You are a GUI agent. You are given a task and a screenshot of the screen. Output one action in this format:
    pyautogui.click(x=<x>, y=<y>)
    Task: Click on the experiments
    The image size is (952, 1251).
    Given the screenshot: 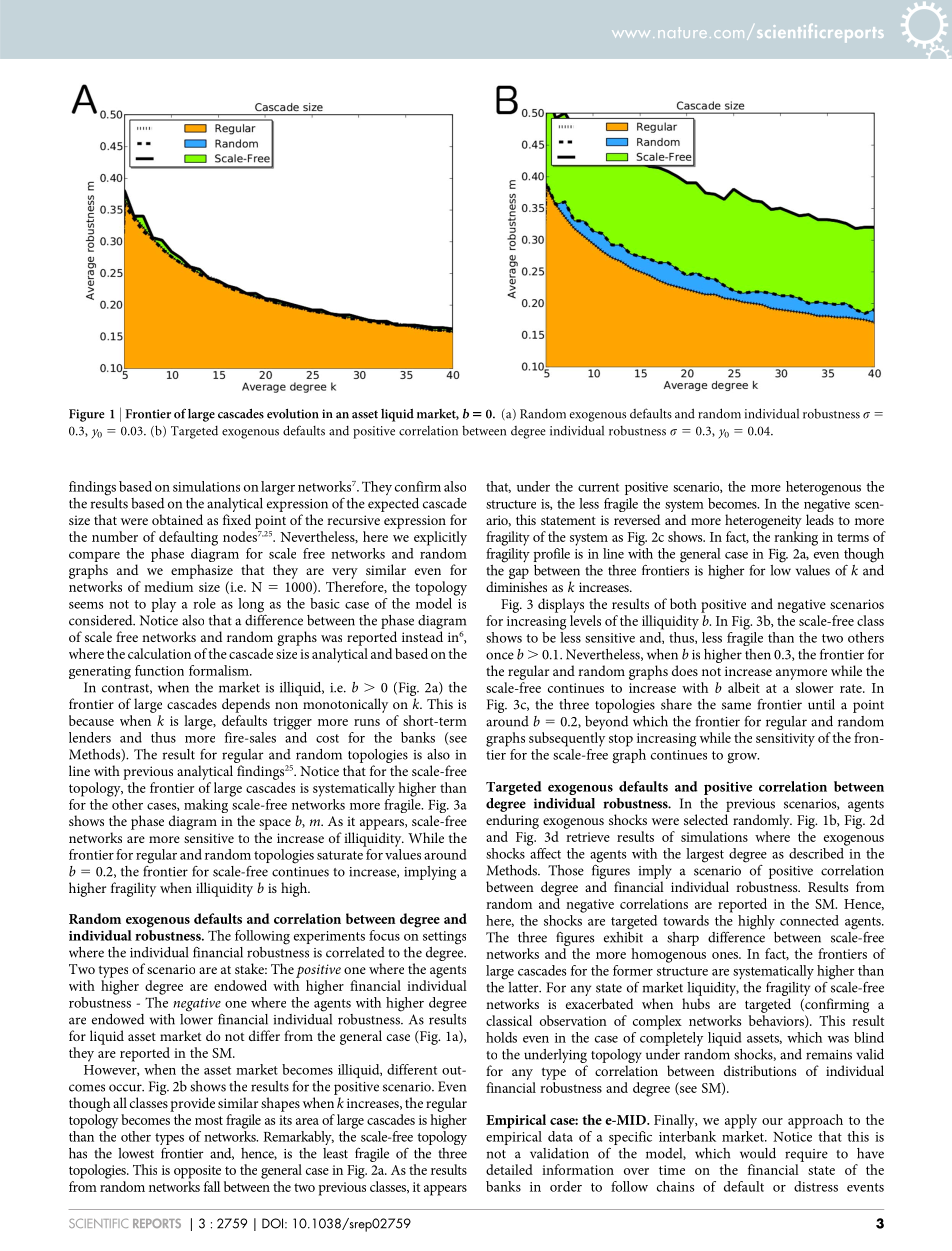 What is the action you would take?
    pyautogui.click(x=329, y=937)
